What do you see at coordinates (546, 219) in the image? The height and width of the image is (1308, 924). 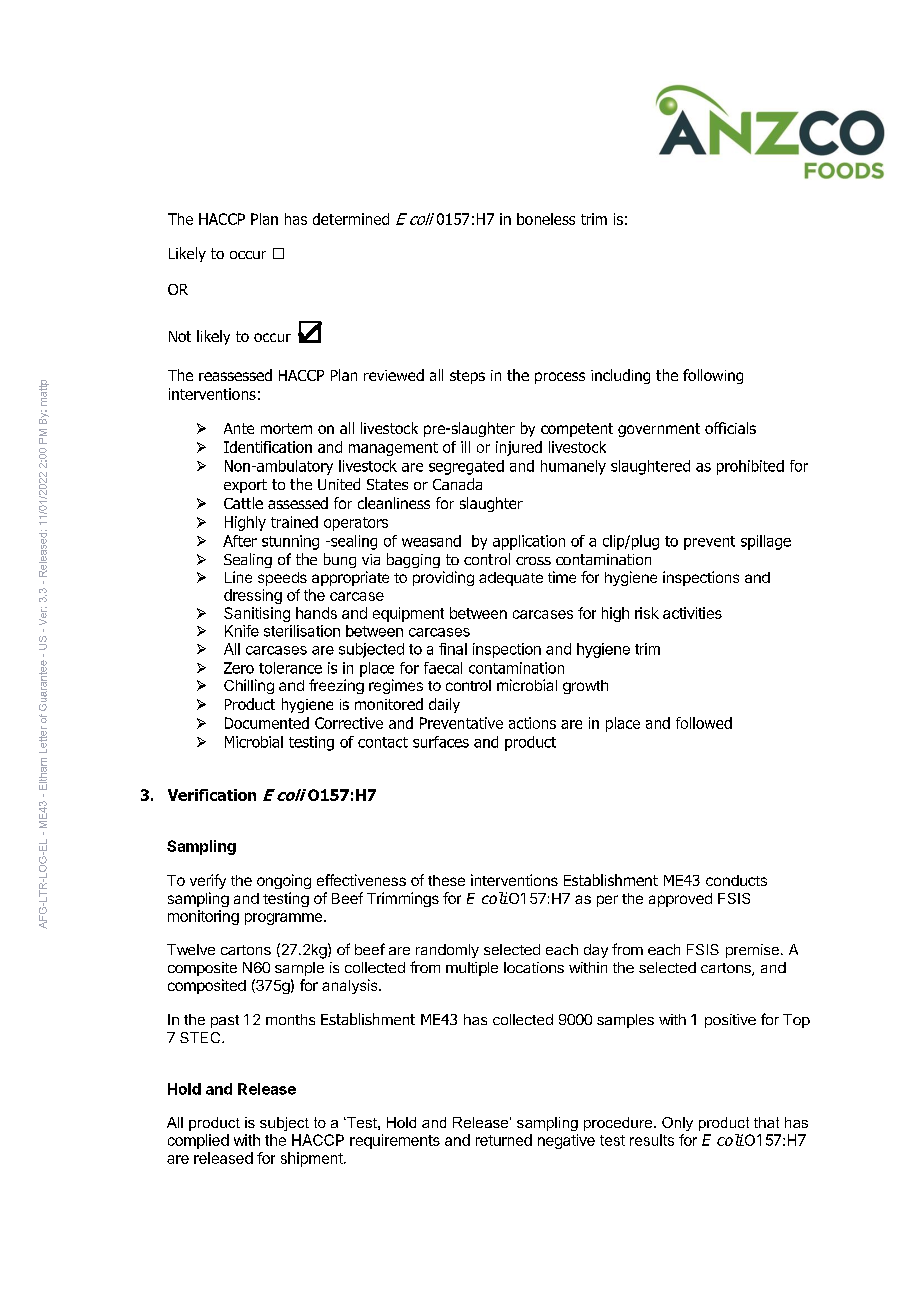 I see `boneless` at bounding box center [546, 219].
